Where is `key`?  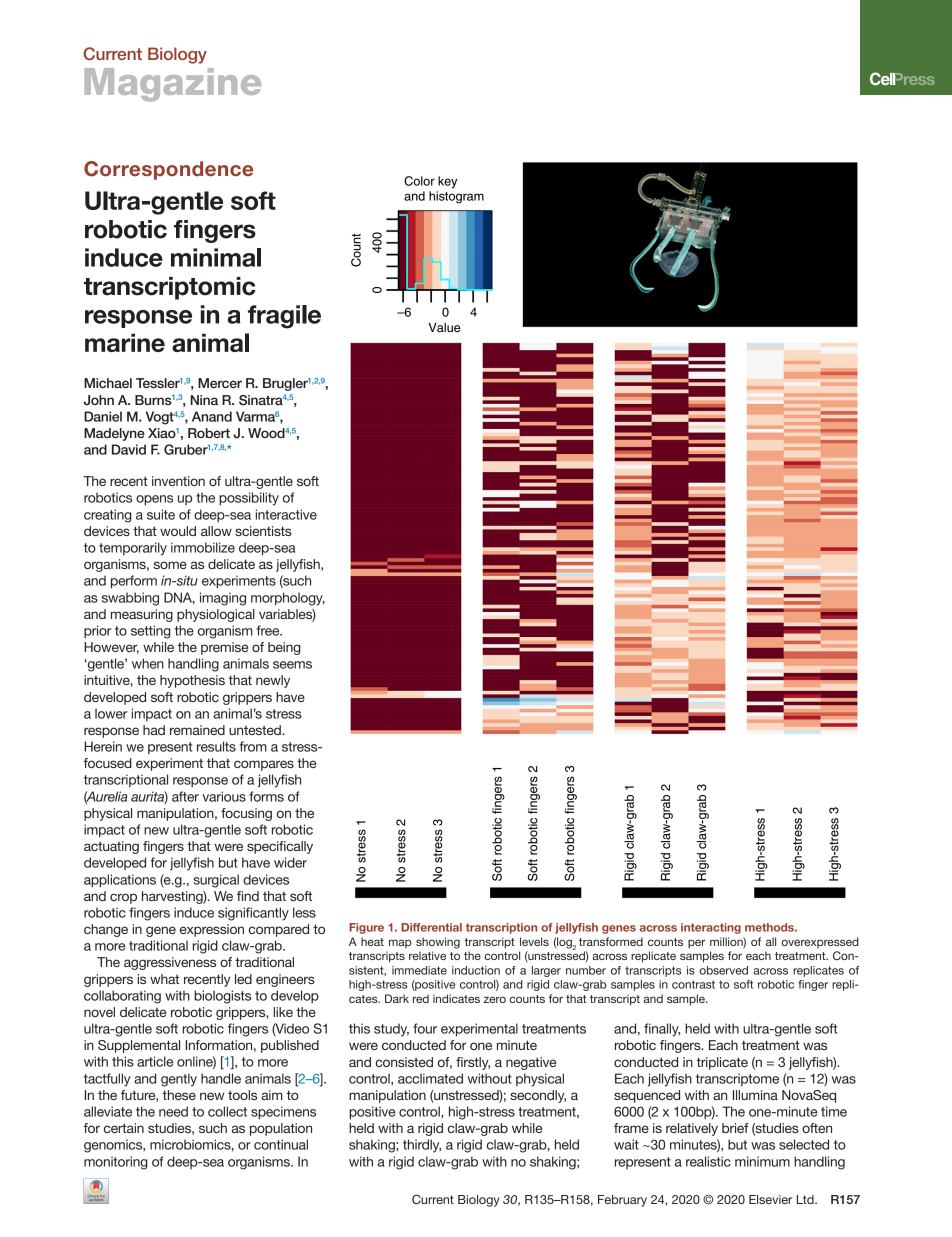 key is located at coordinates (447, 182).
